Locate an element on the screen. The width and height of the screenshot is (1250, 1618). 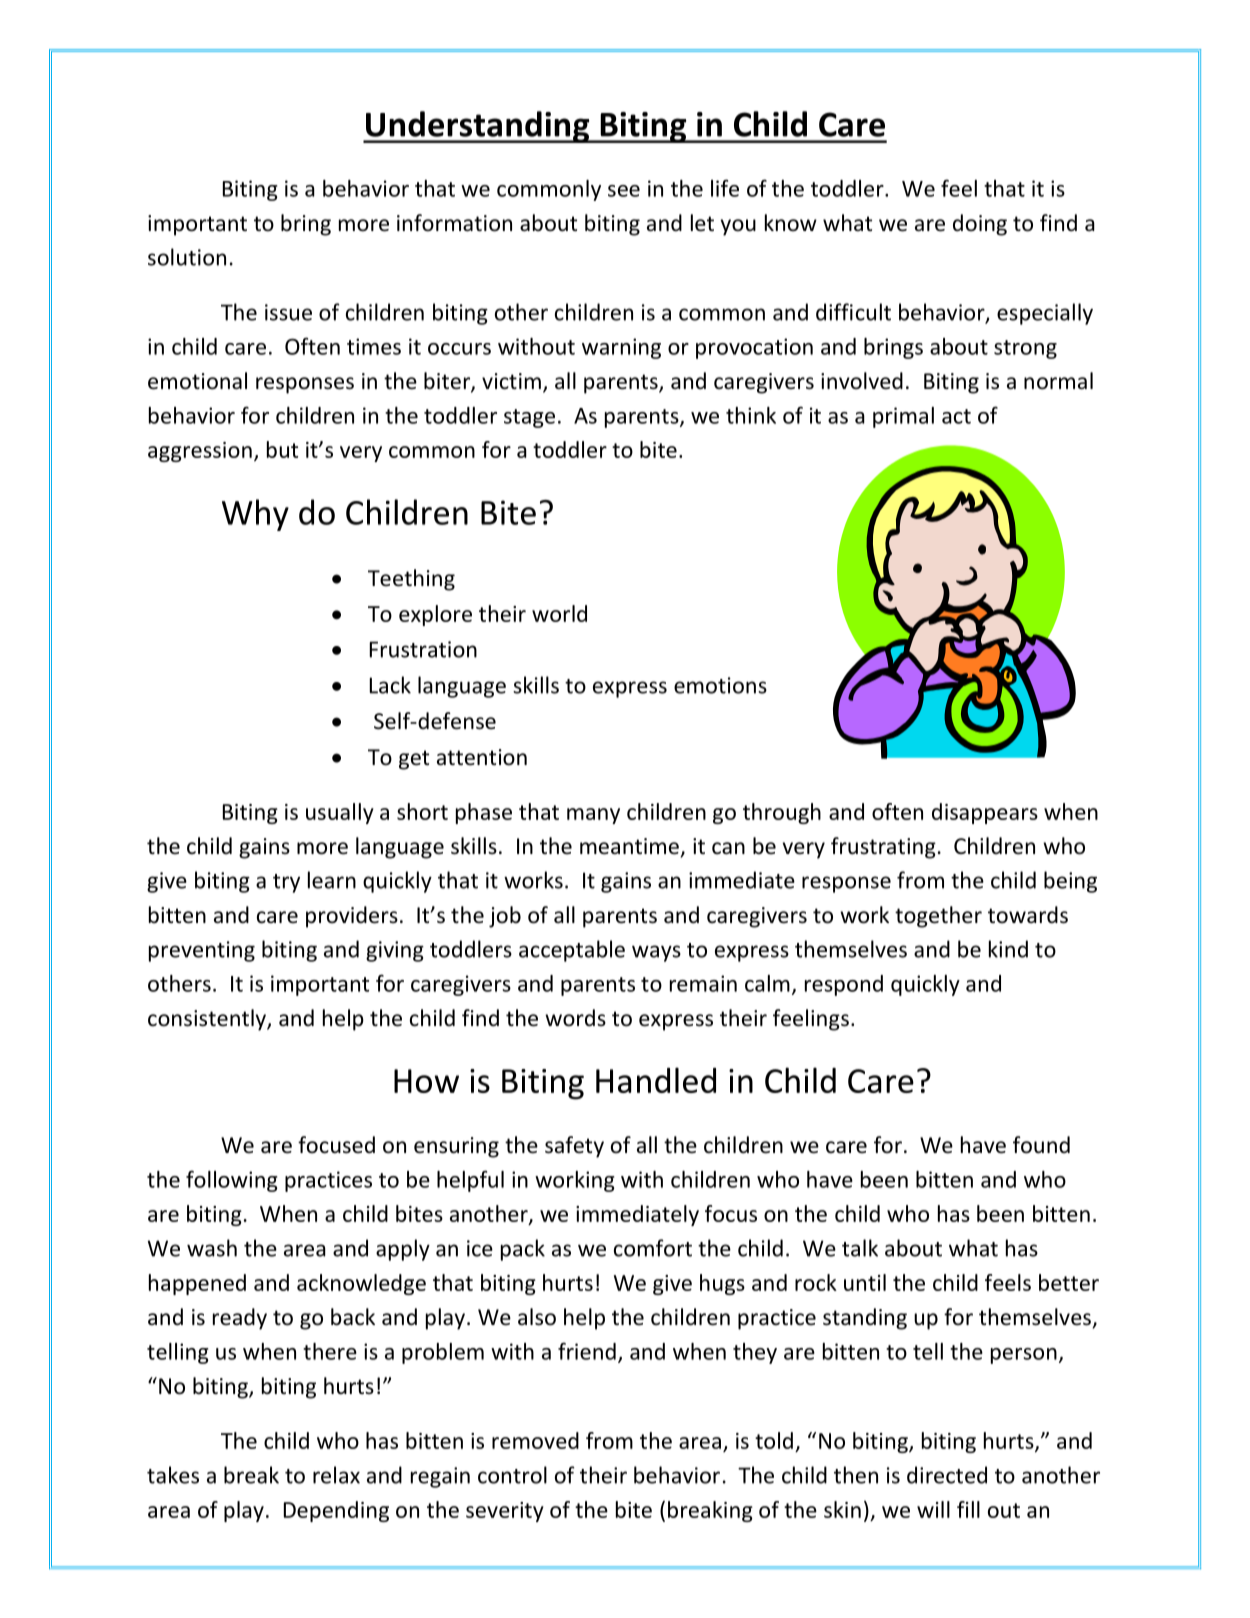
relax is located at coordinates (336, 1475).
